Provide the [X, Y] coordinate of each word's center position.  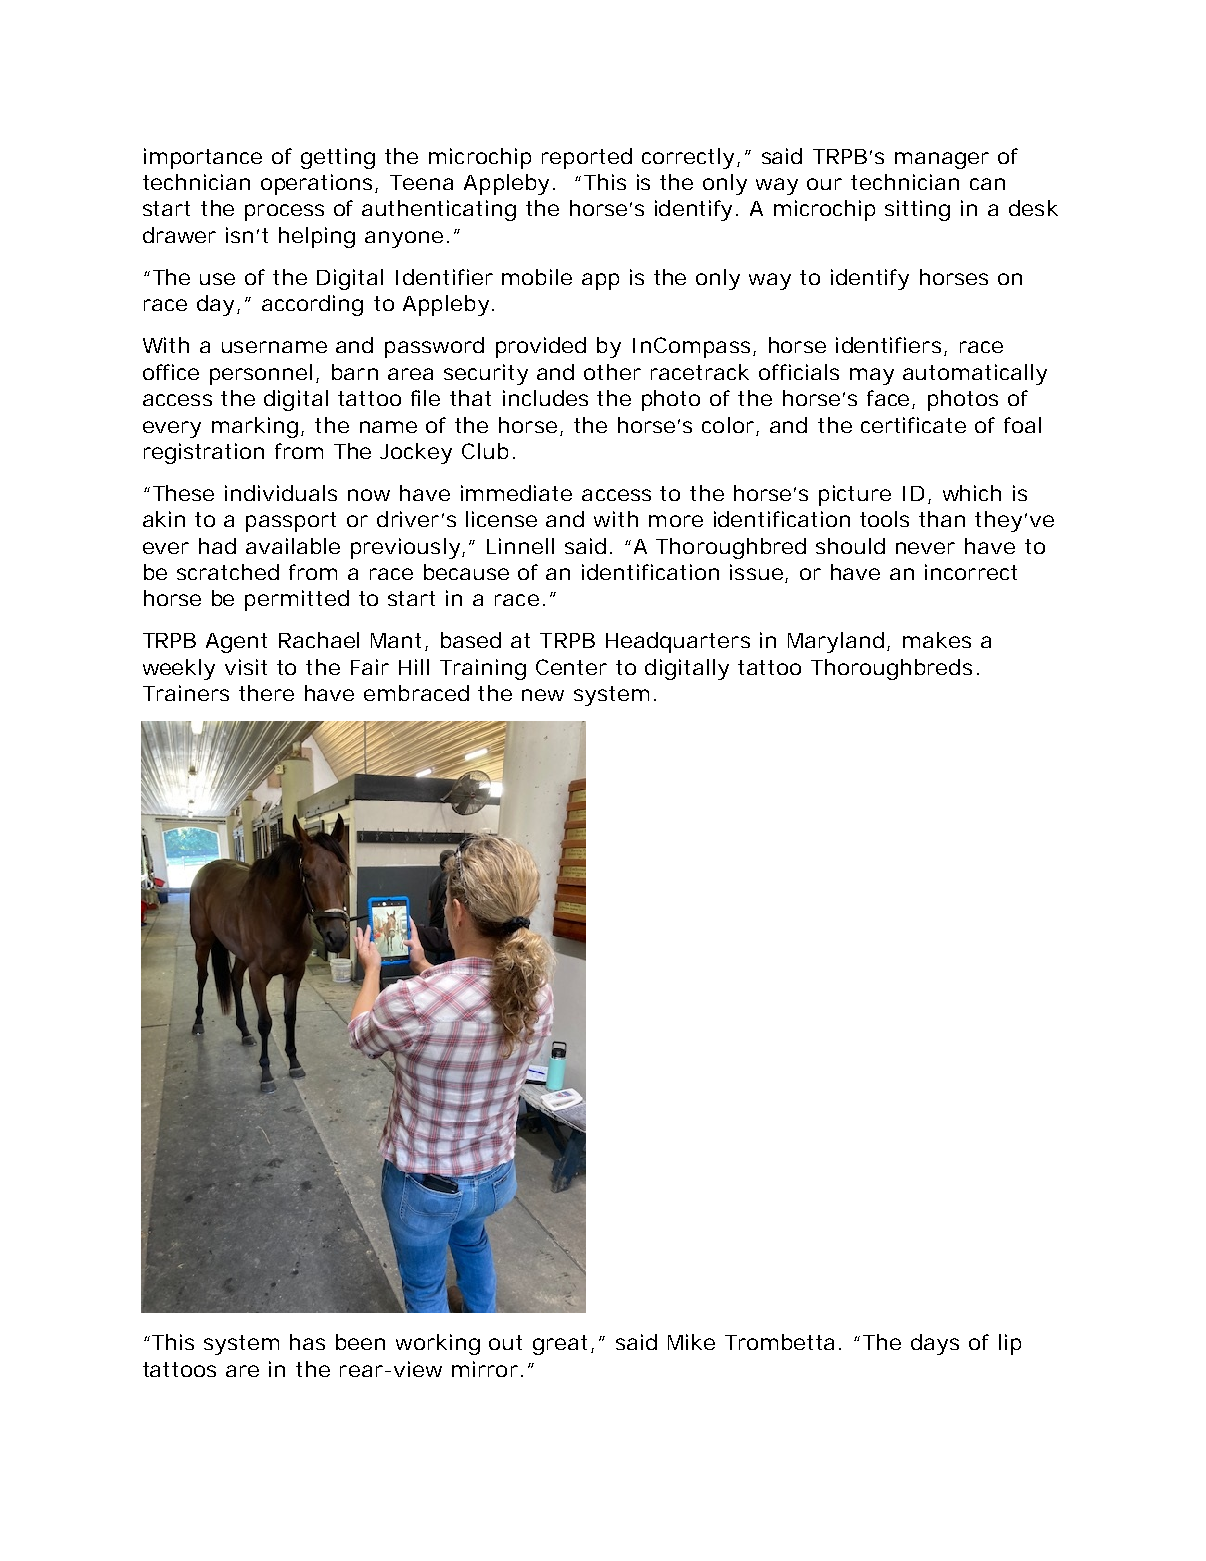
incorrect [971, 572]
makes [937, 640]
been [360, 1342]
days [935, 1344]
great [563, 1345]
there [266, 693]
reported [587, 158]
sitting [917, 210]
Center [571, 667]
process [284, 212]
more [676, 521]
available [293, 546]
